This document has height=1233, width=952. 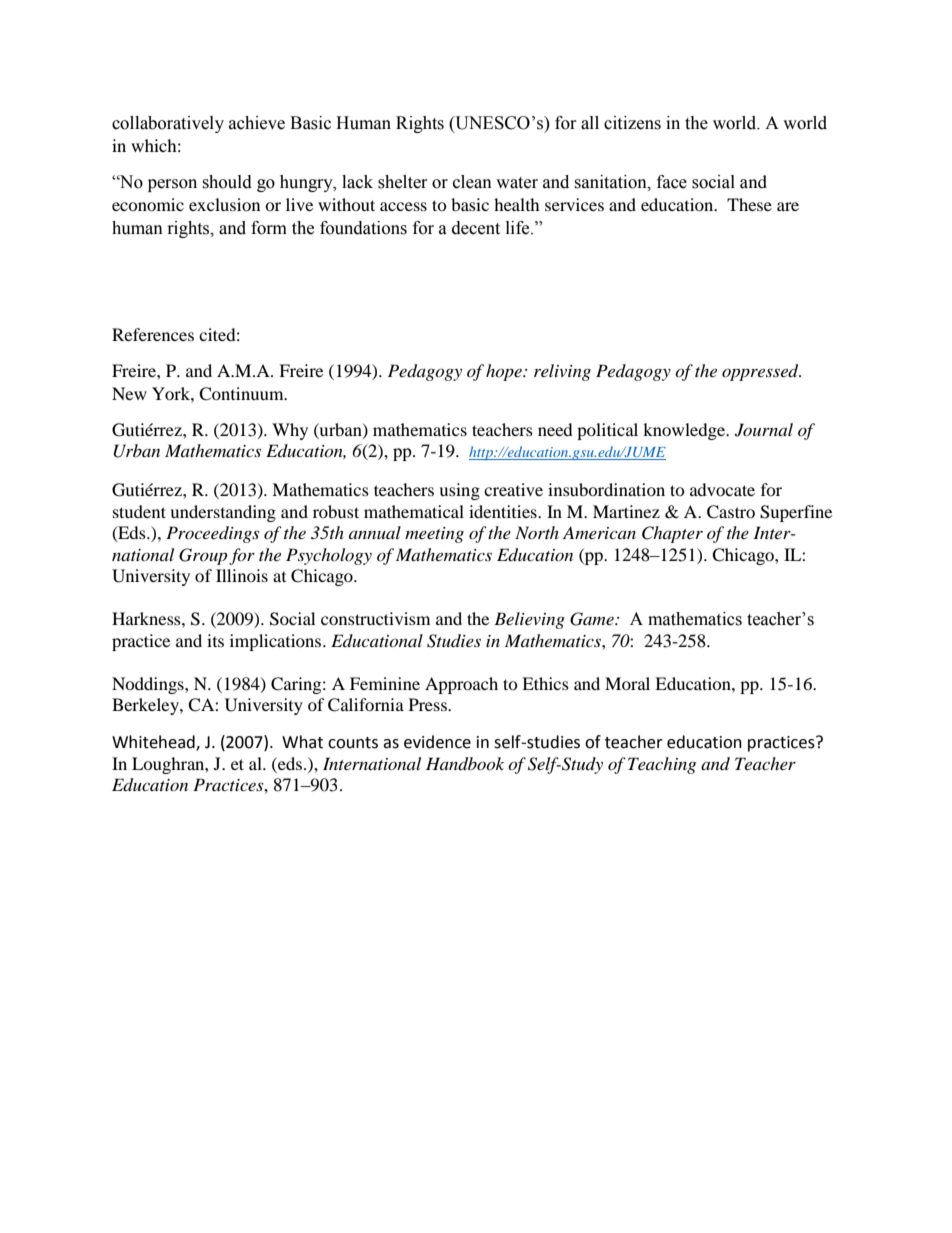 What do you see at coordinates (437, 742) in the document?
I see `evidence` at bounding box center [437, 742].
